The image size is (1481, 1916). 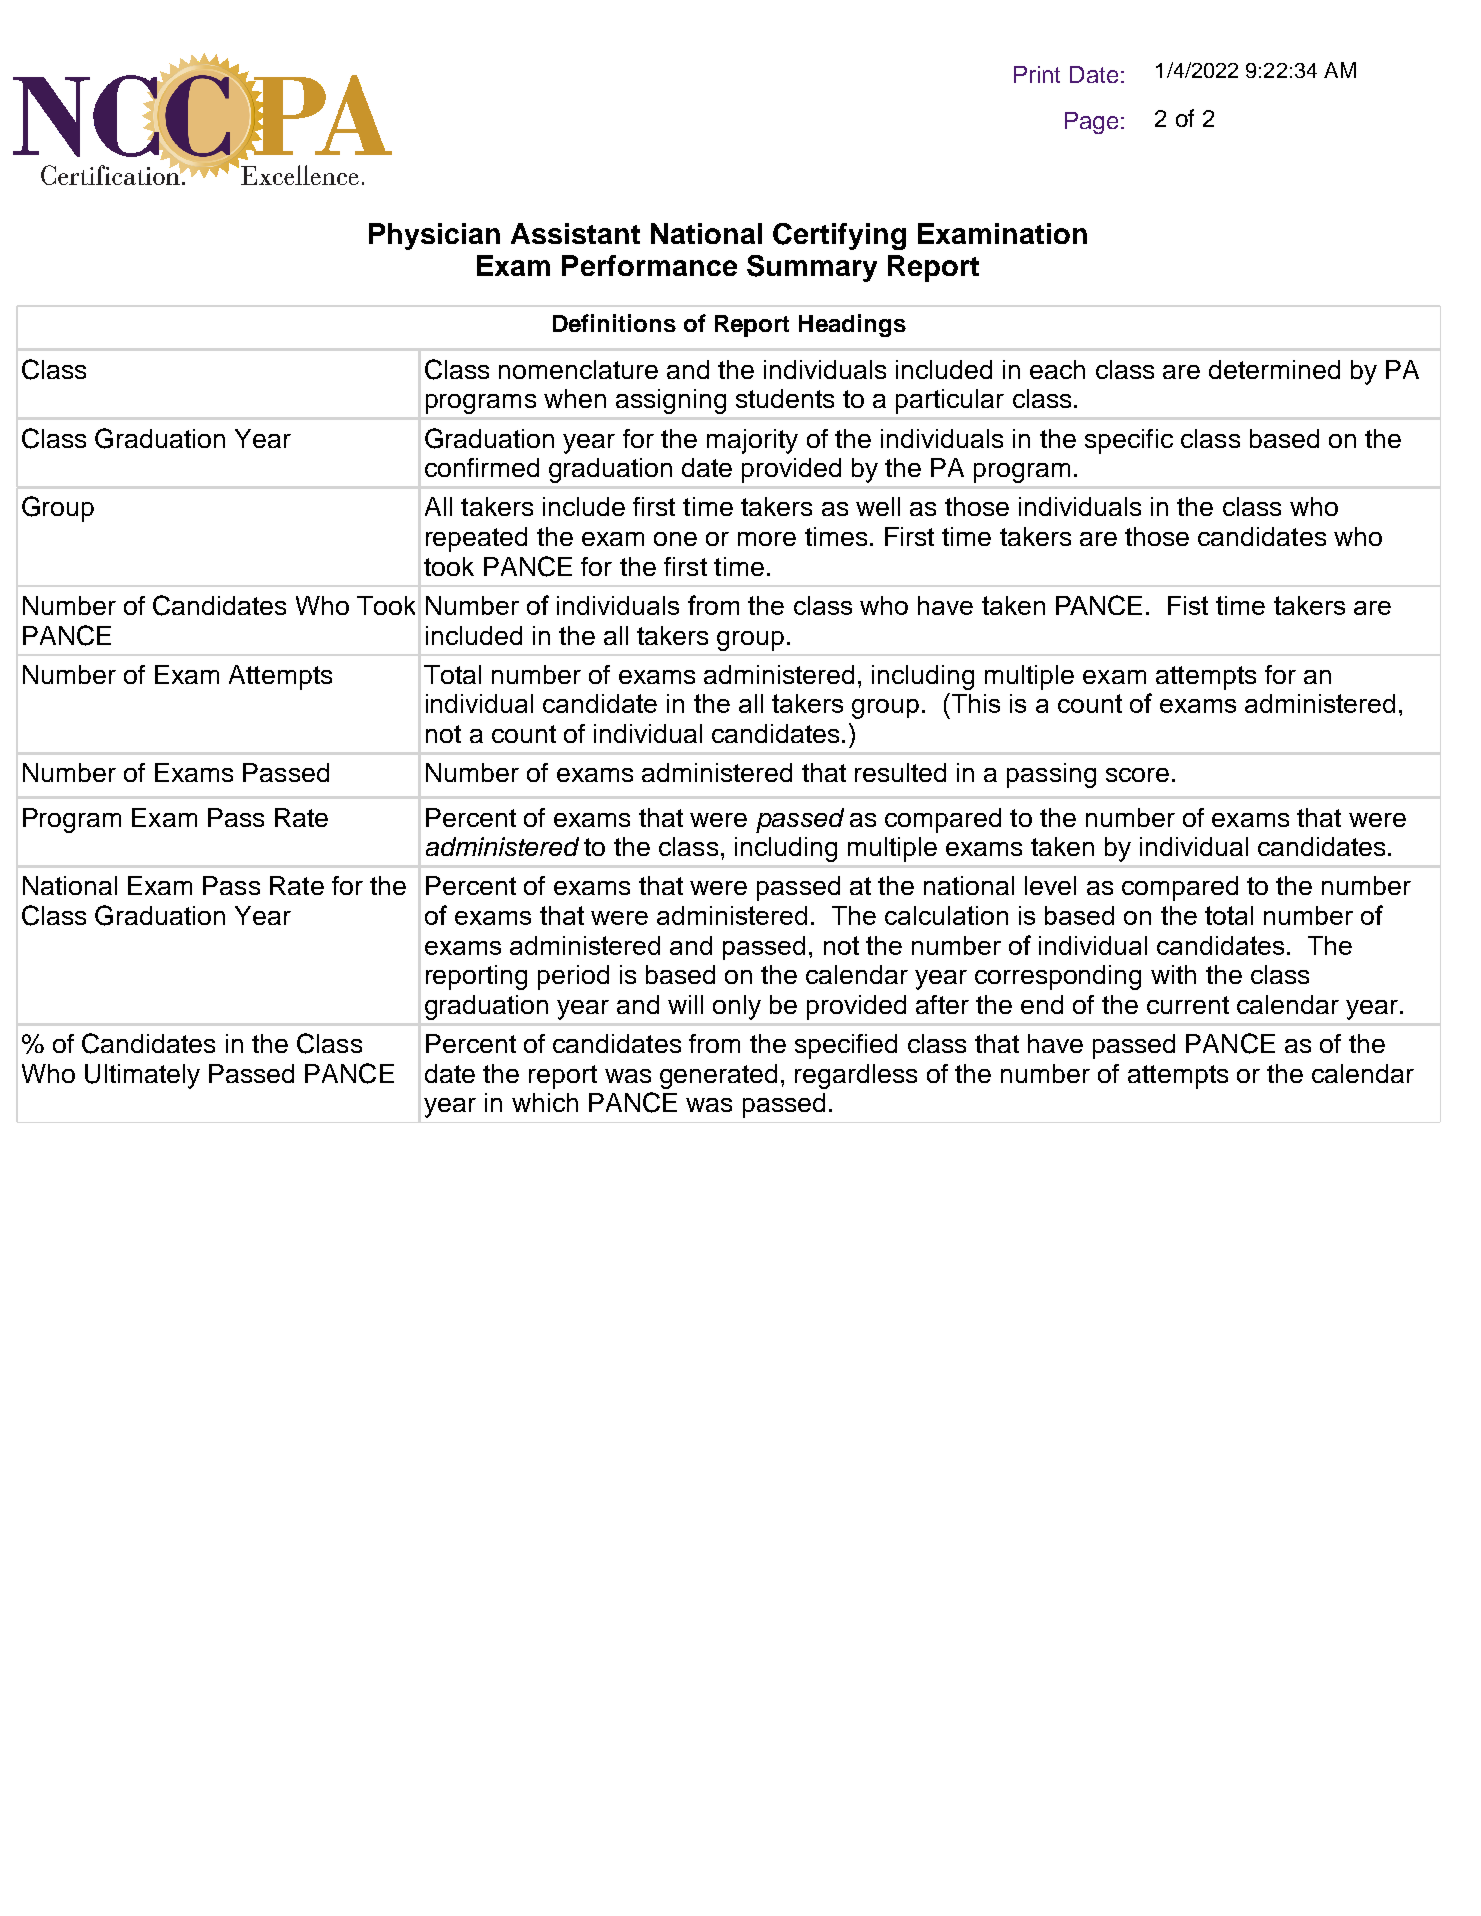 I want to click on Physician, so click(x=434, y=236).
